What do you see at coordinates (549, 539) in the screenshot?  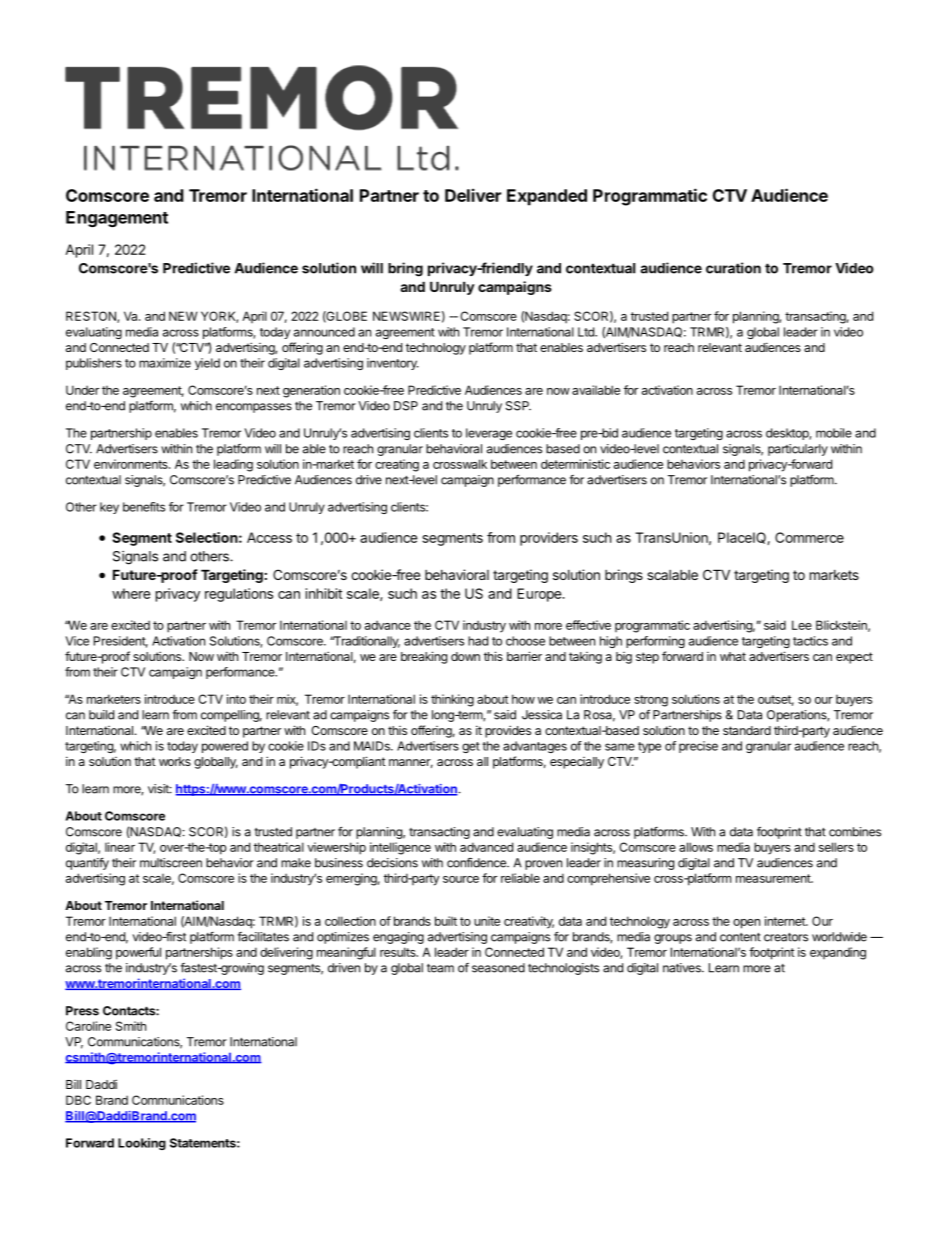 I see `providers` at bounding box center [549, 539].
